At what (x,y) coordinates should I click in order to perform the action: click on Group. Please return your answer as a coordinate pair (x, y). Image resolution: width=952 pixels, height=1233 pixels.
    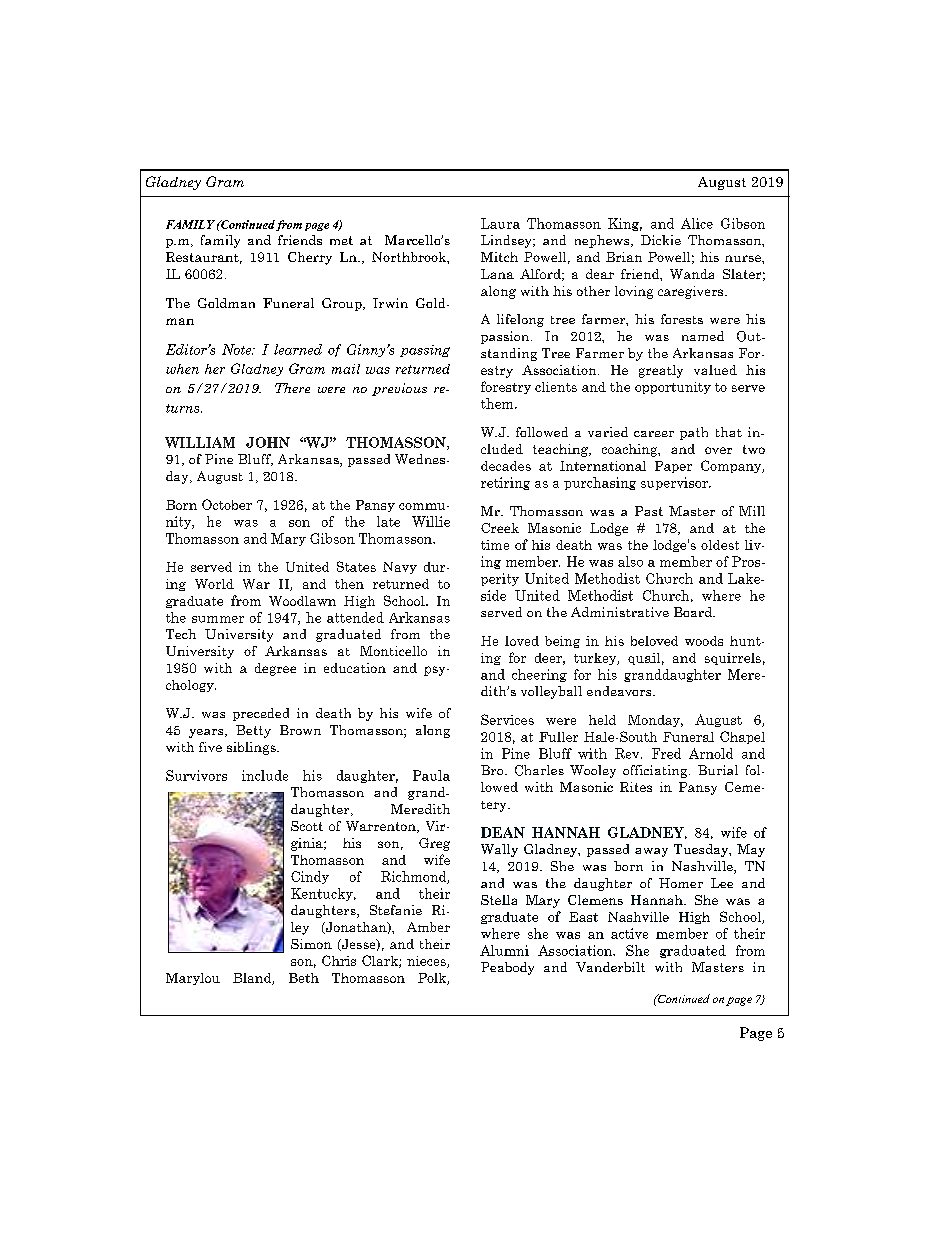
    Looking at the image, I should click on (343, 304).
